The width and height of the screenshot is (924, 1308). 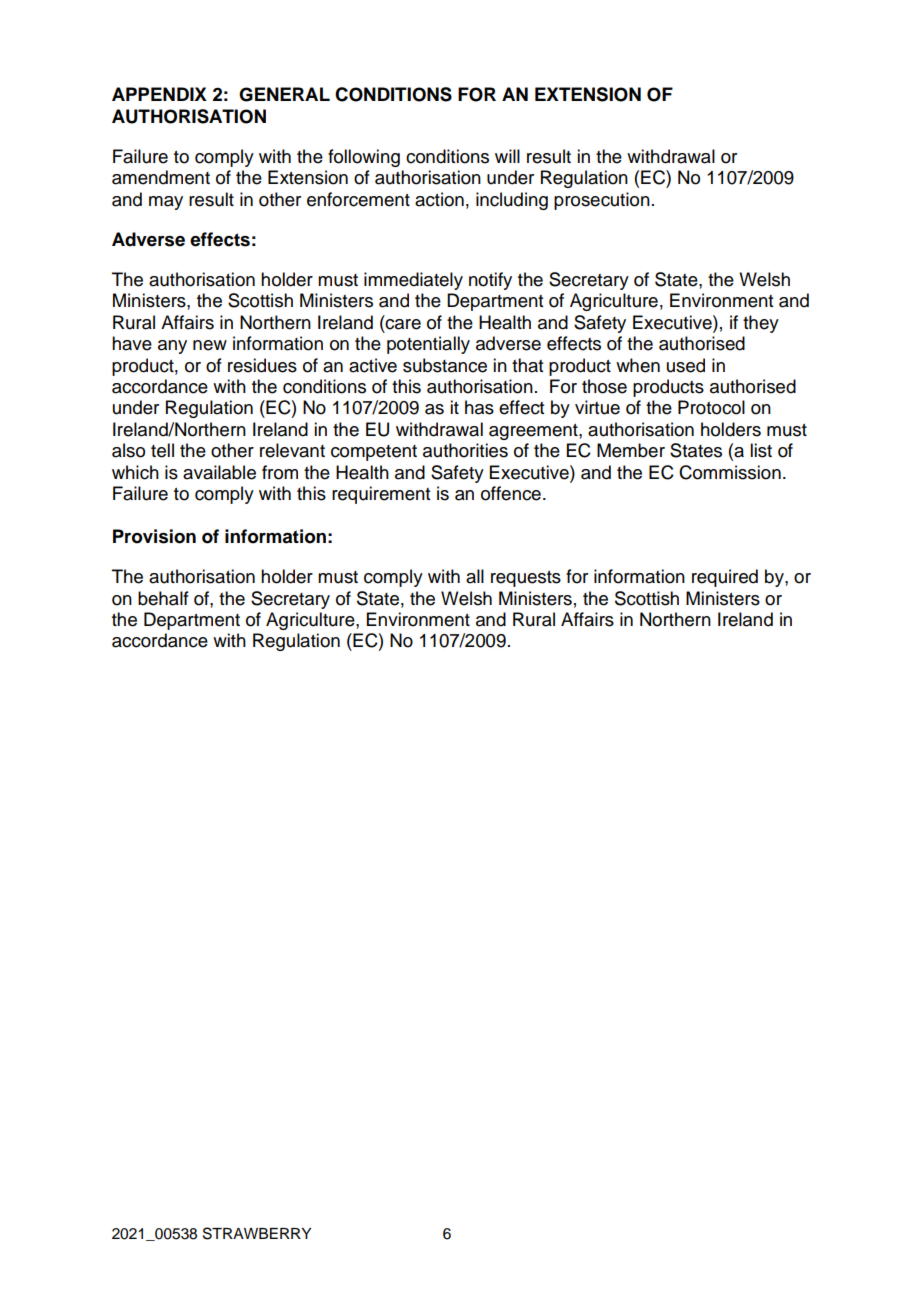 I want to click on required, so click(x=725, y=578).
